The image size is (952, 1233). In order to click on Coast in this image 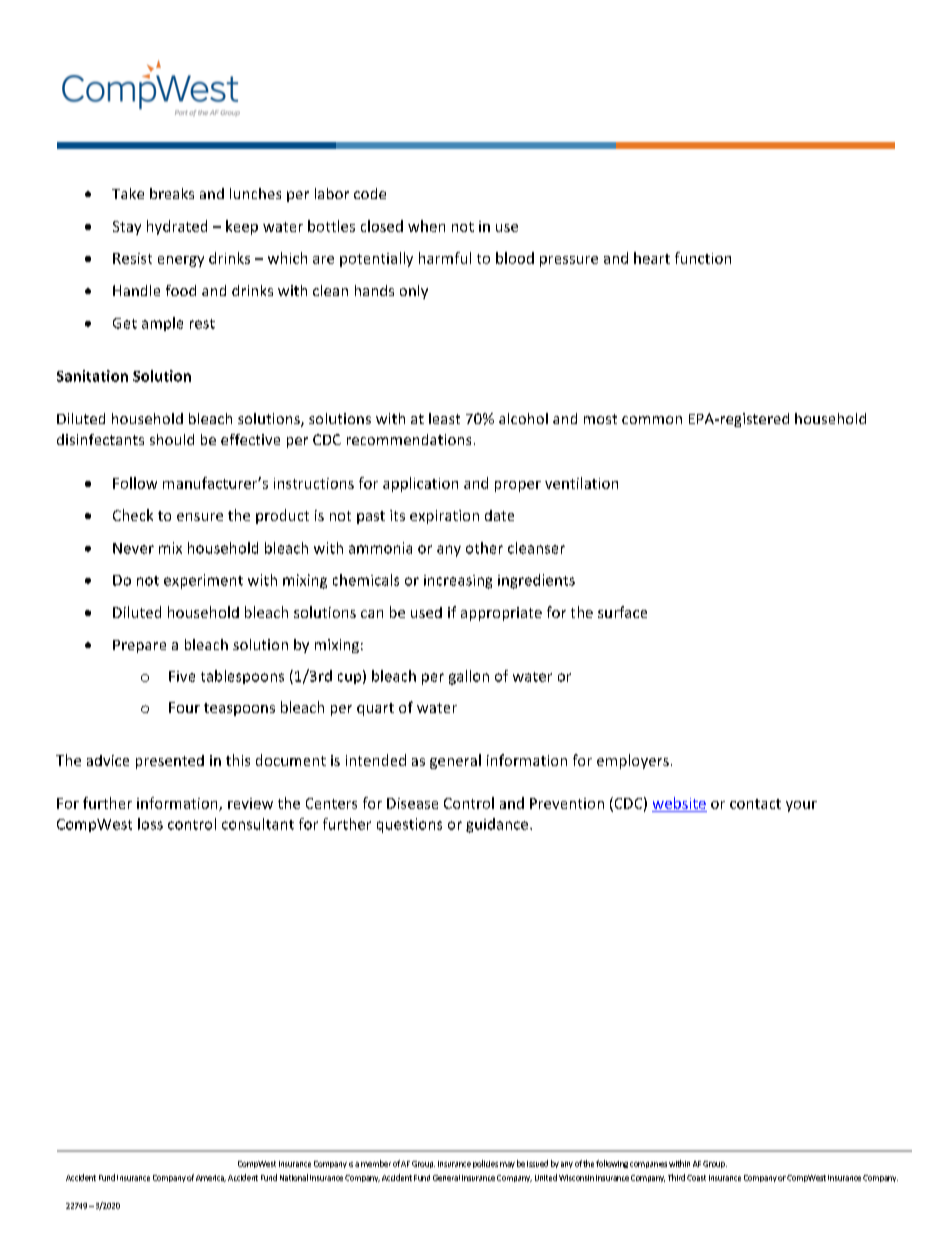, I will do `click(696, 1178)`.
